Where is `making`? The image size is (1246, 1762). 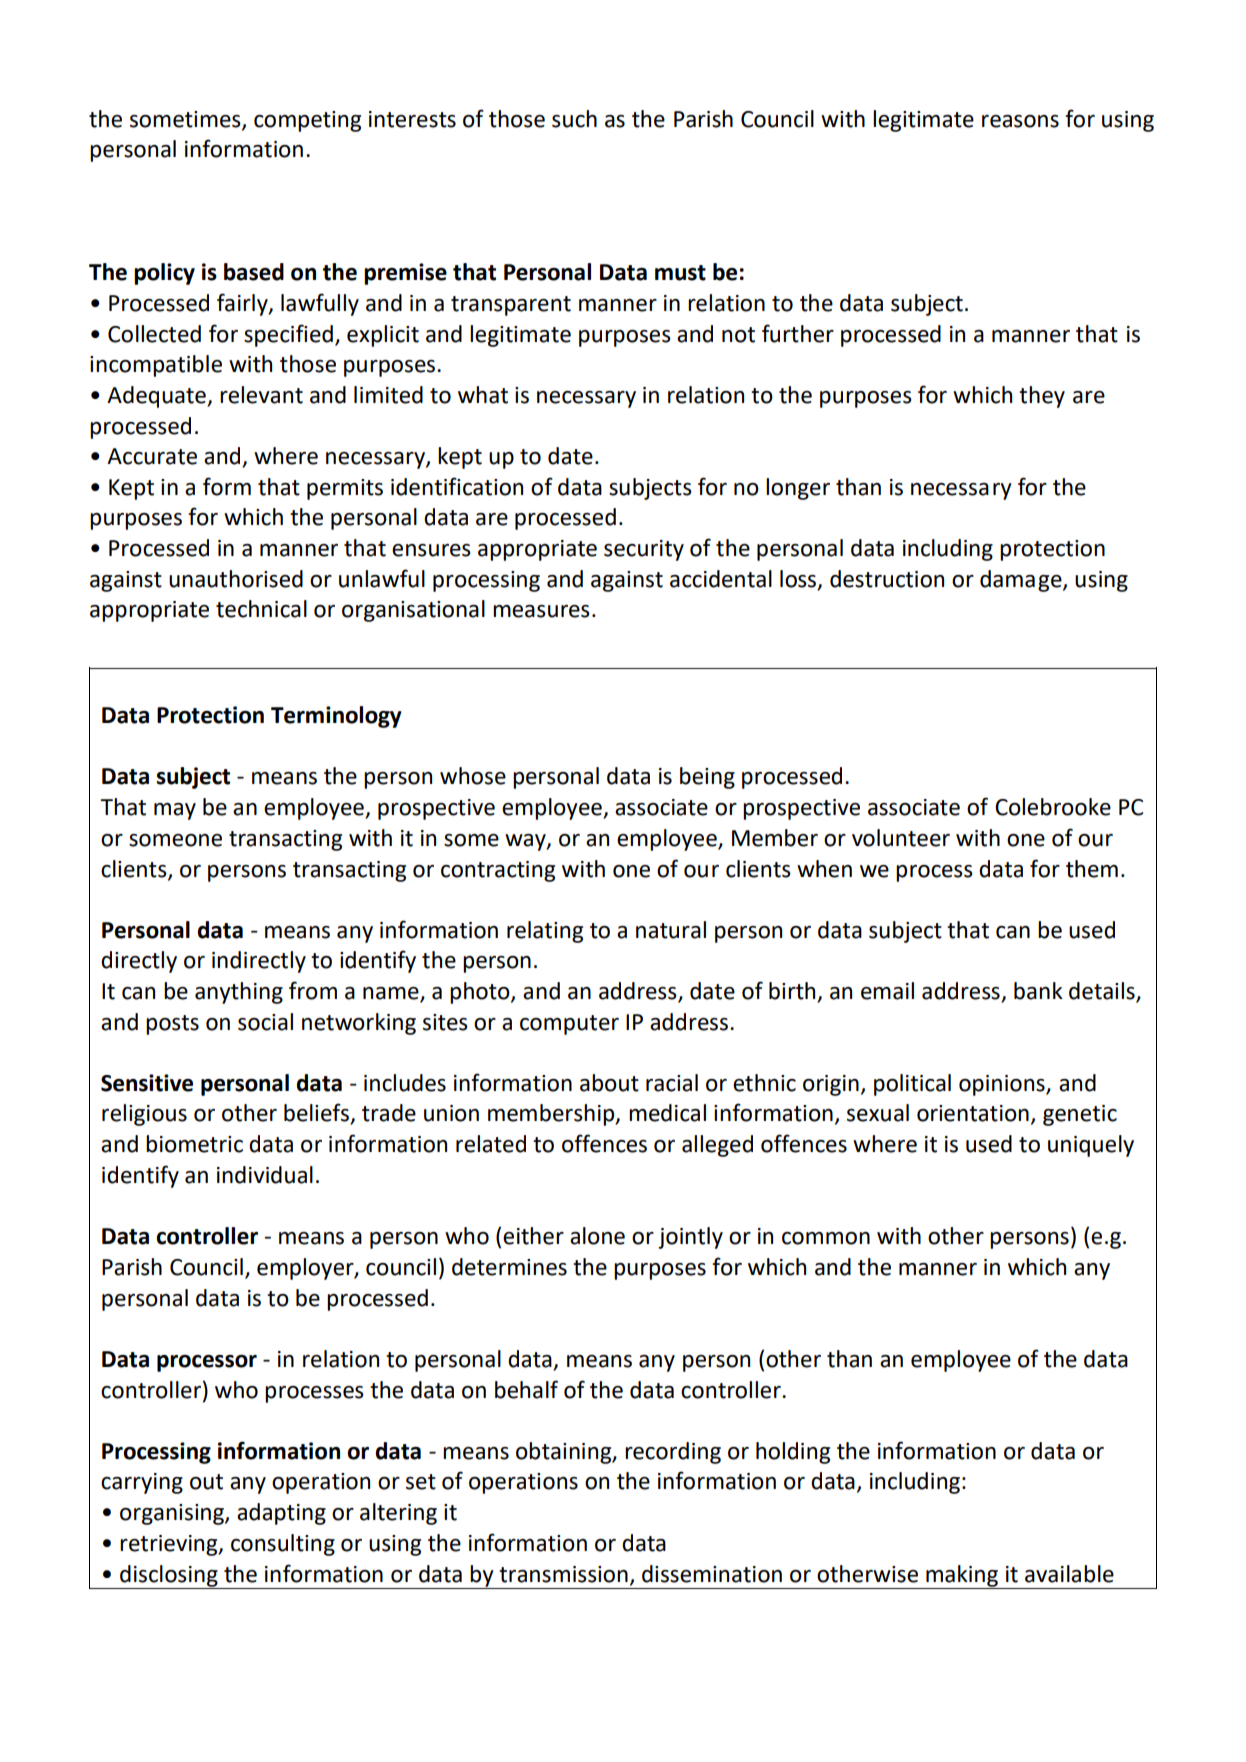 making is located at coordinates (962, 1576).
